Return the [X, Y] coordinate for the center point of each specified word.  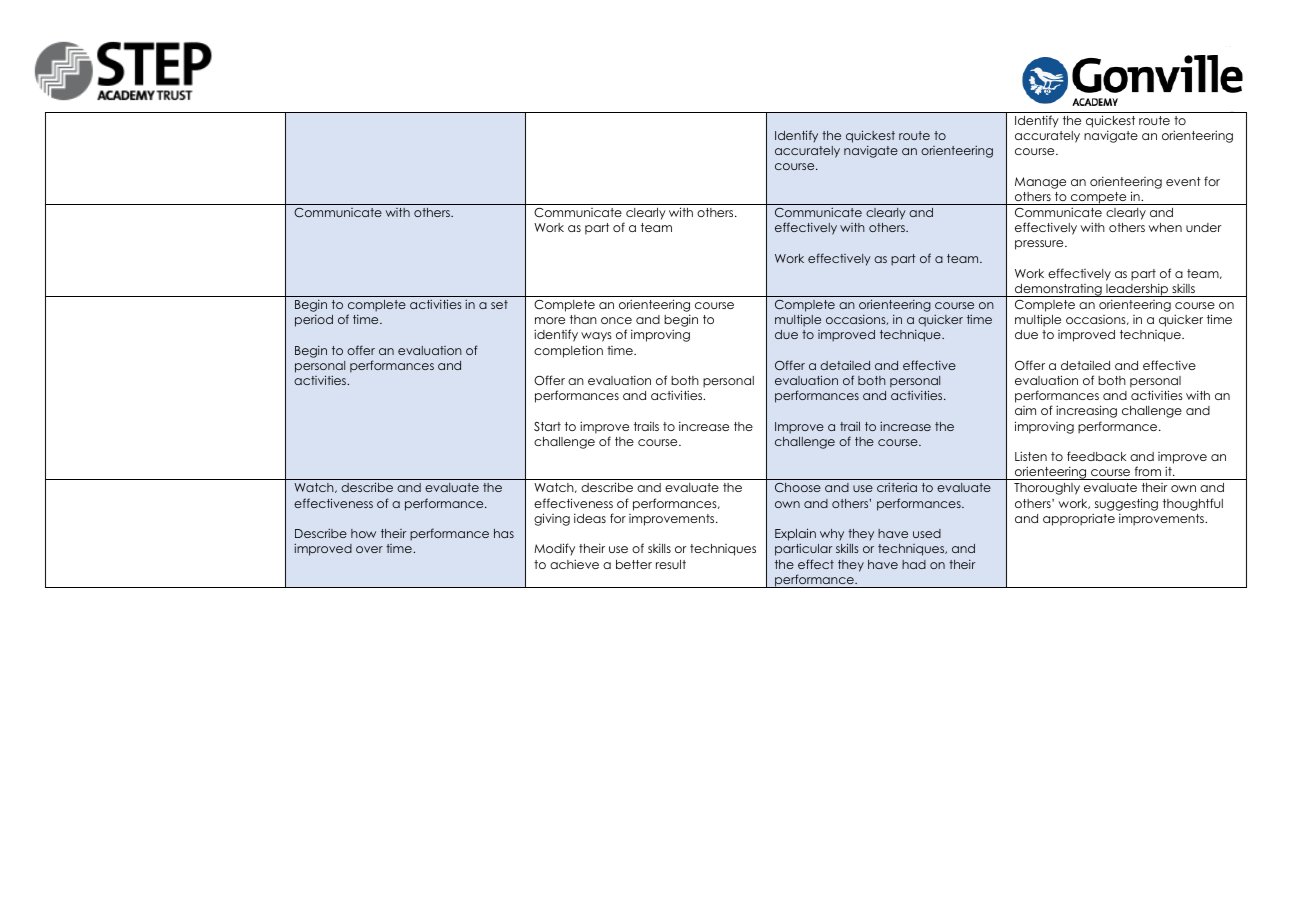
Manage [1040, 183]
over [369, 549]
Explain [795, 534]
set [499, 304]
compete [1099, 198]
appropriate [1079, 519]
